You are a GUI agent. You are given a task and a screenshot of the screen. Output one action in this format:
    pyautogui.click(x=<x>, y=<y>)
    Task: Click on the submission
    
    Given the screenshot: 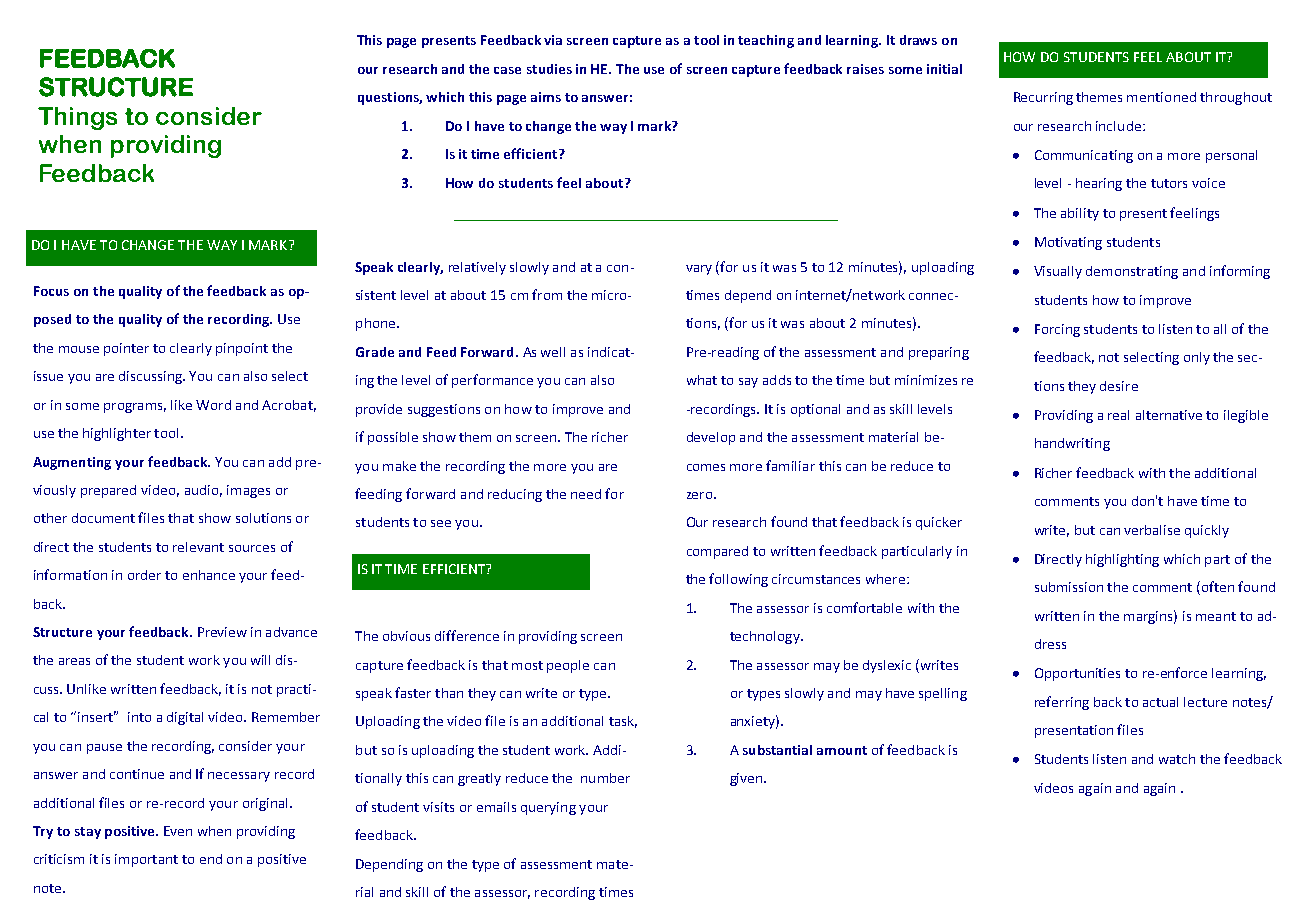 What is the action you would take?
    pyautogui.click(x=1069, y=587)
